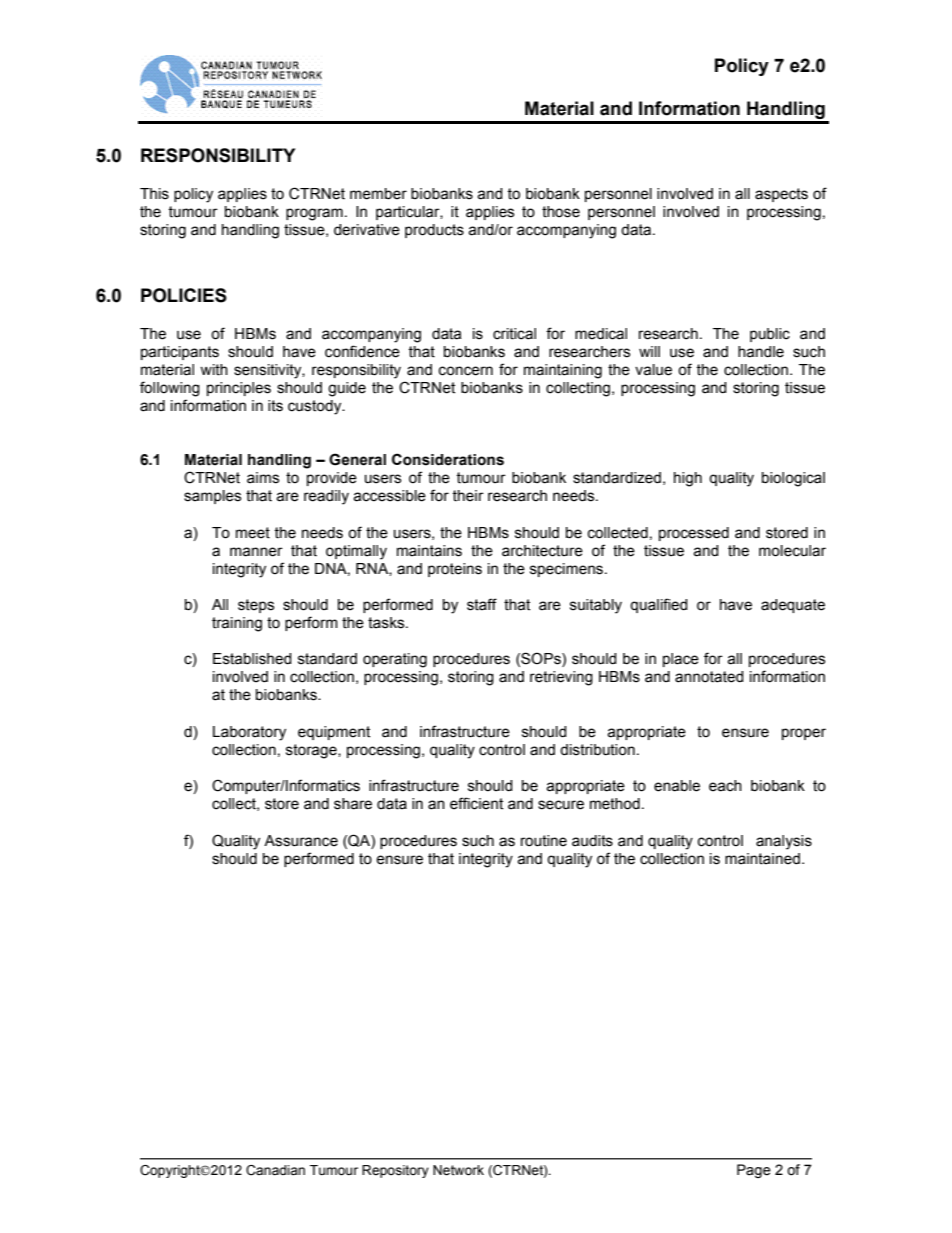 This image has height=1233, width=952. I want to click on meet, so click(253, 533).
